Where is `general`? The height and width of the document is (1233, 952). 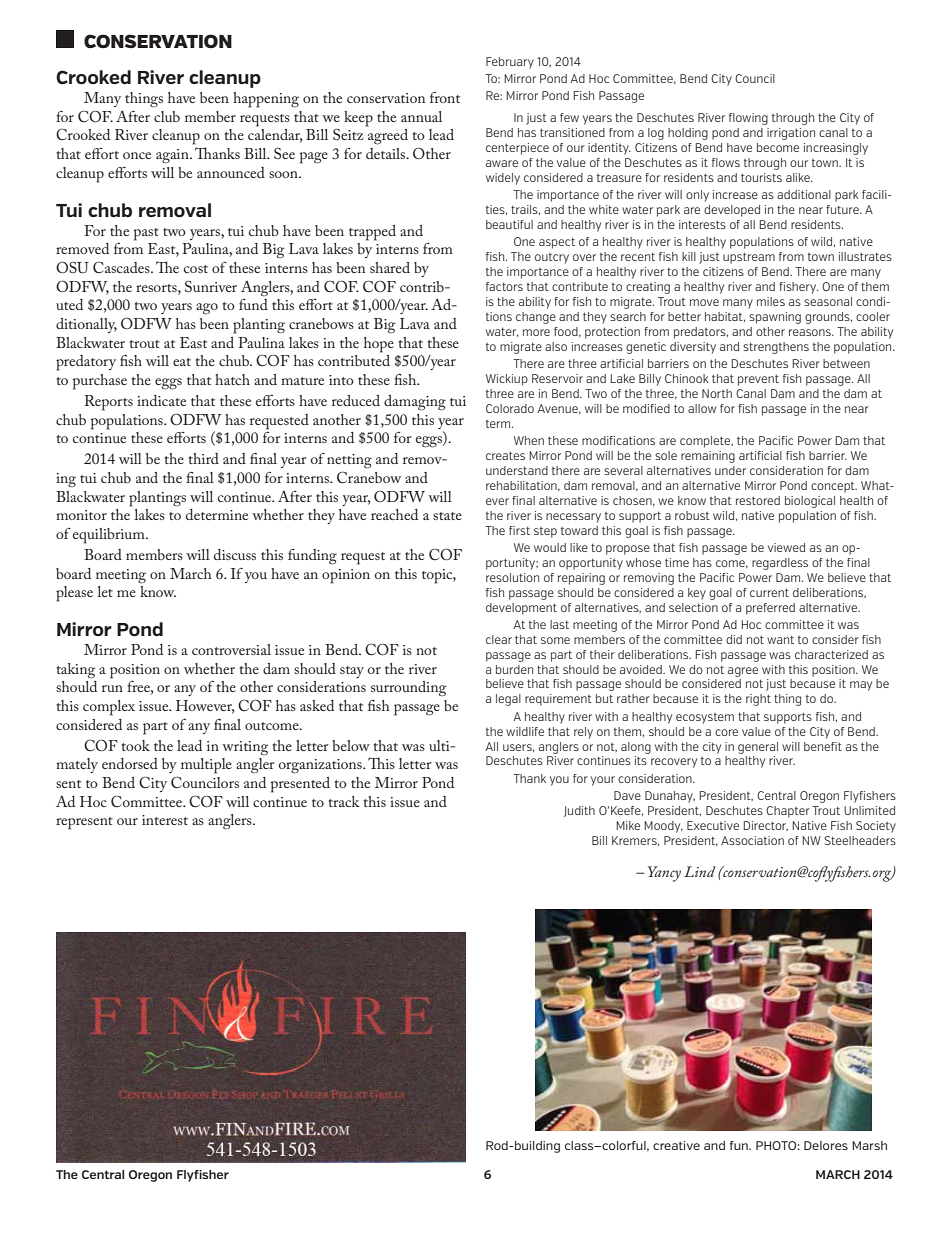 general is located at coordinates (758, 748).
